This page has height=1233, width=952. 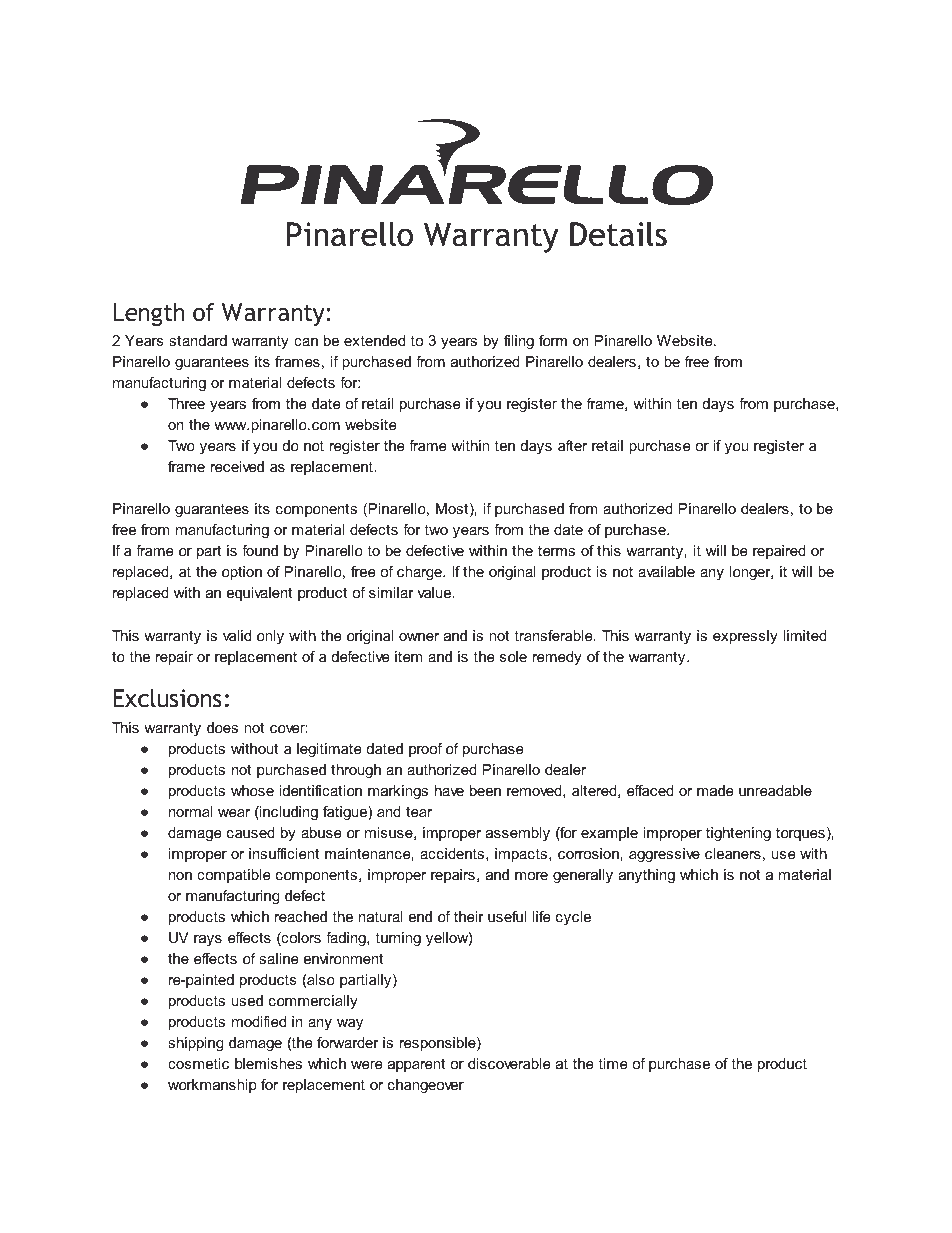 What do you see at coordinates (416, 1065) in the page?
I see `apparent` at bounding box center [416, 1065].
